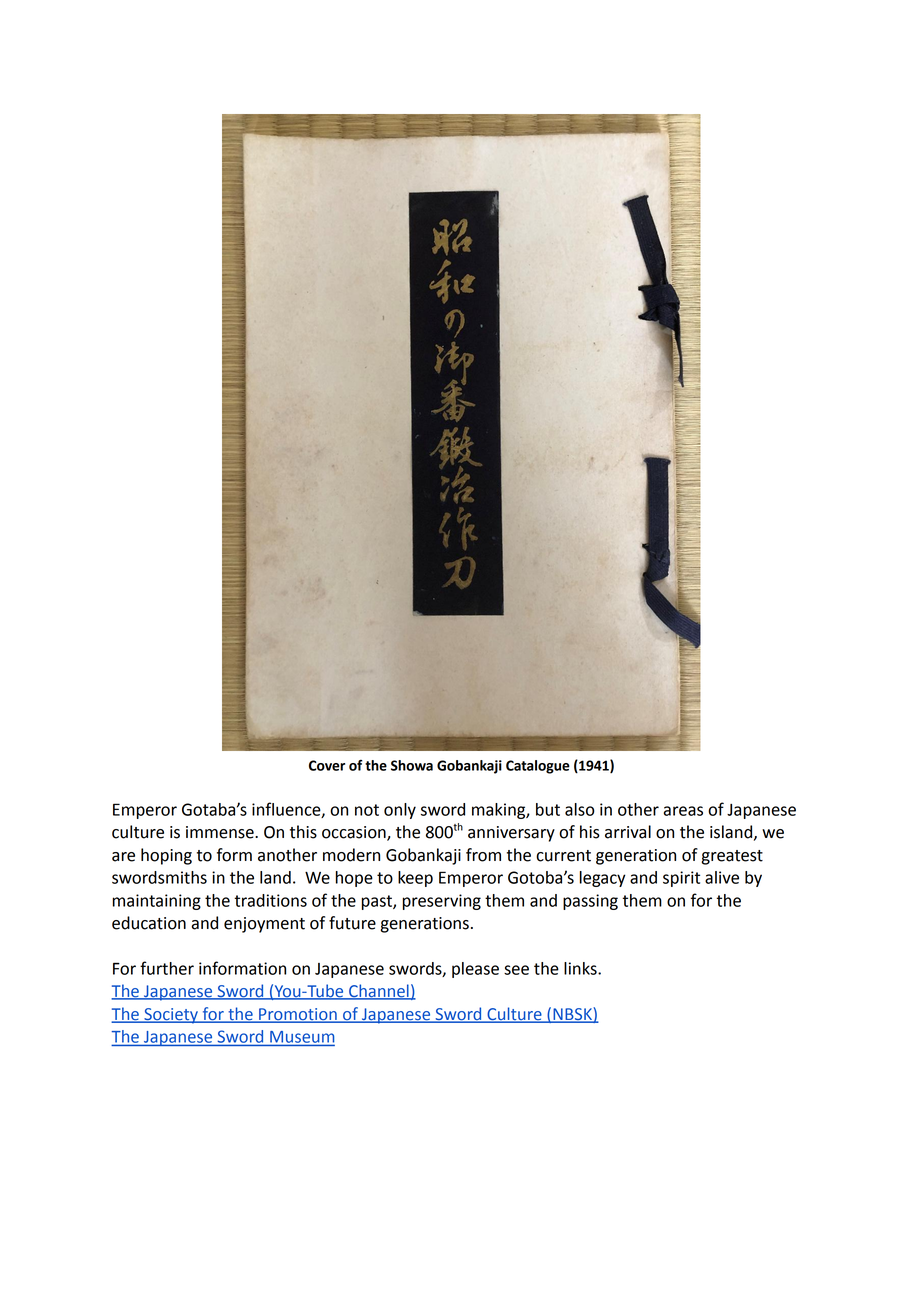  Describe the element at coordinates (270, 900) in the page. I see `traditions` at that location.
